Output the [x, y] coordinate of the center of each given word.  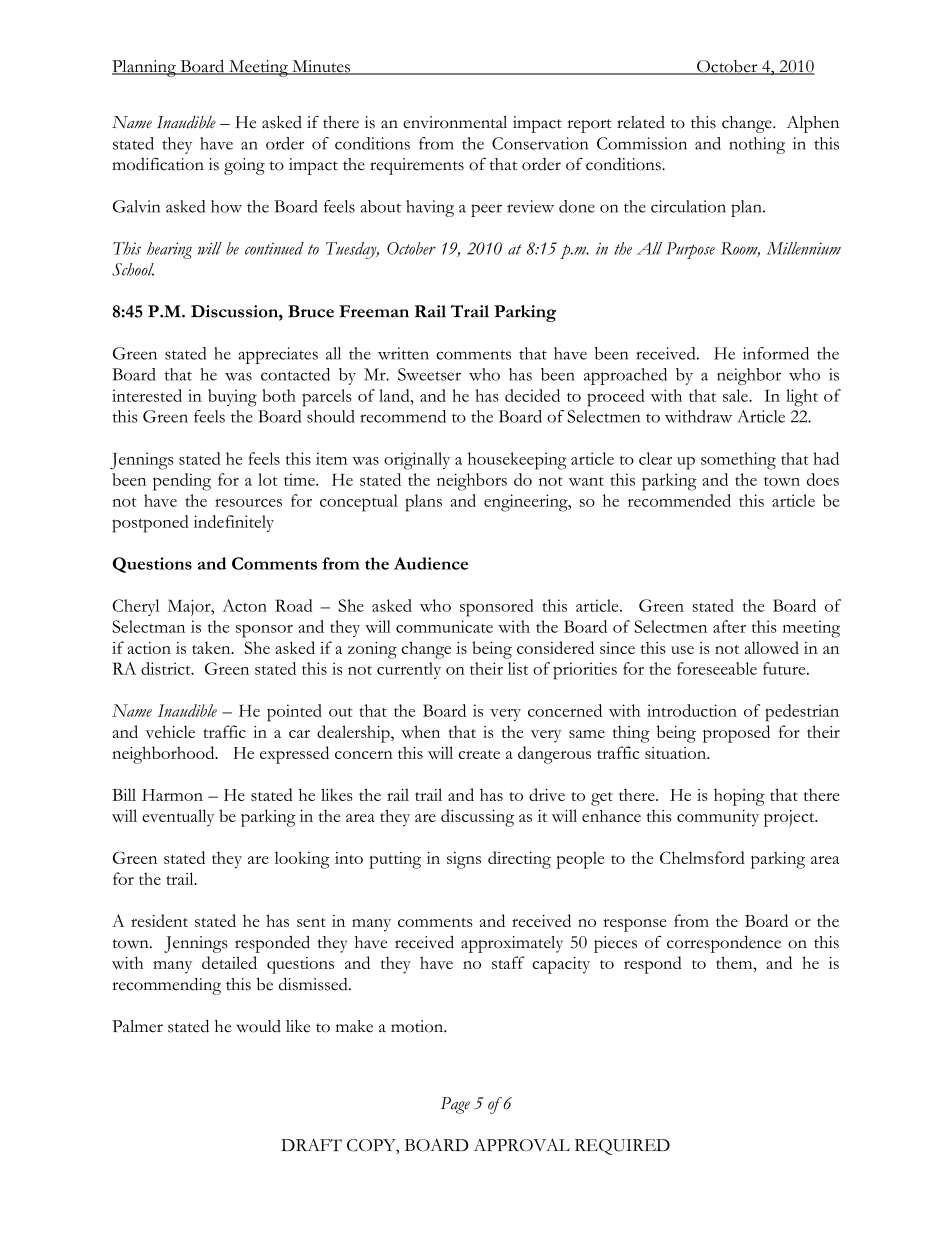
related [641, 122]
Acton [244, 605]
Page [455, 1105]
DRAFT [311, 1145]
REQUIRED [622, 1147]
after [729, 626]
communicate [444, 626]
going [244, 166]
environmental [455, 122]
